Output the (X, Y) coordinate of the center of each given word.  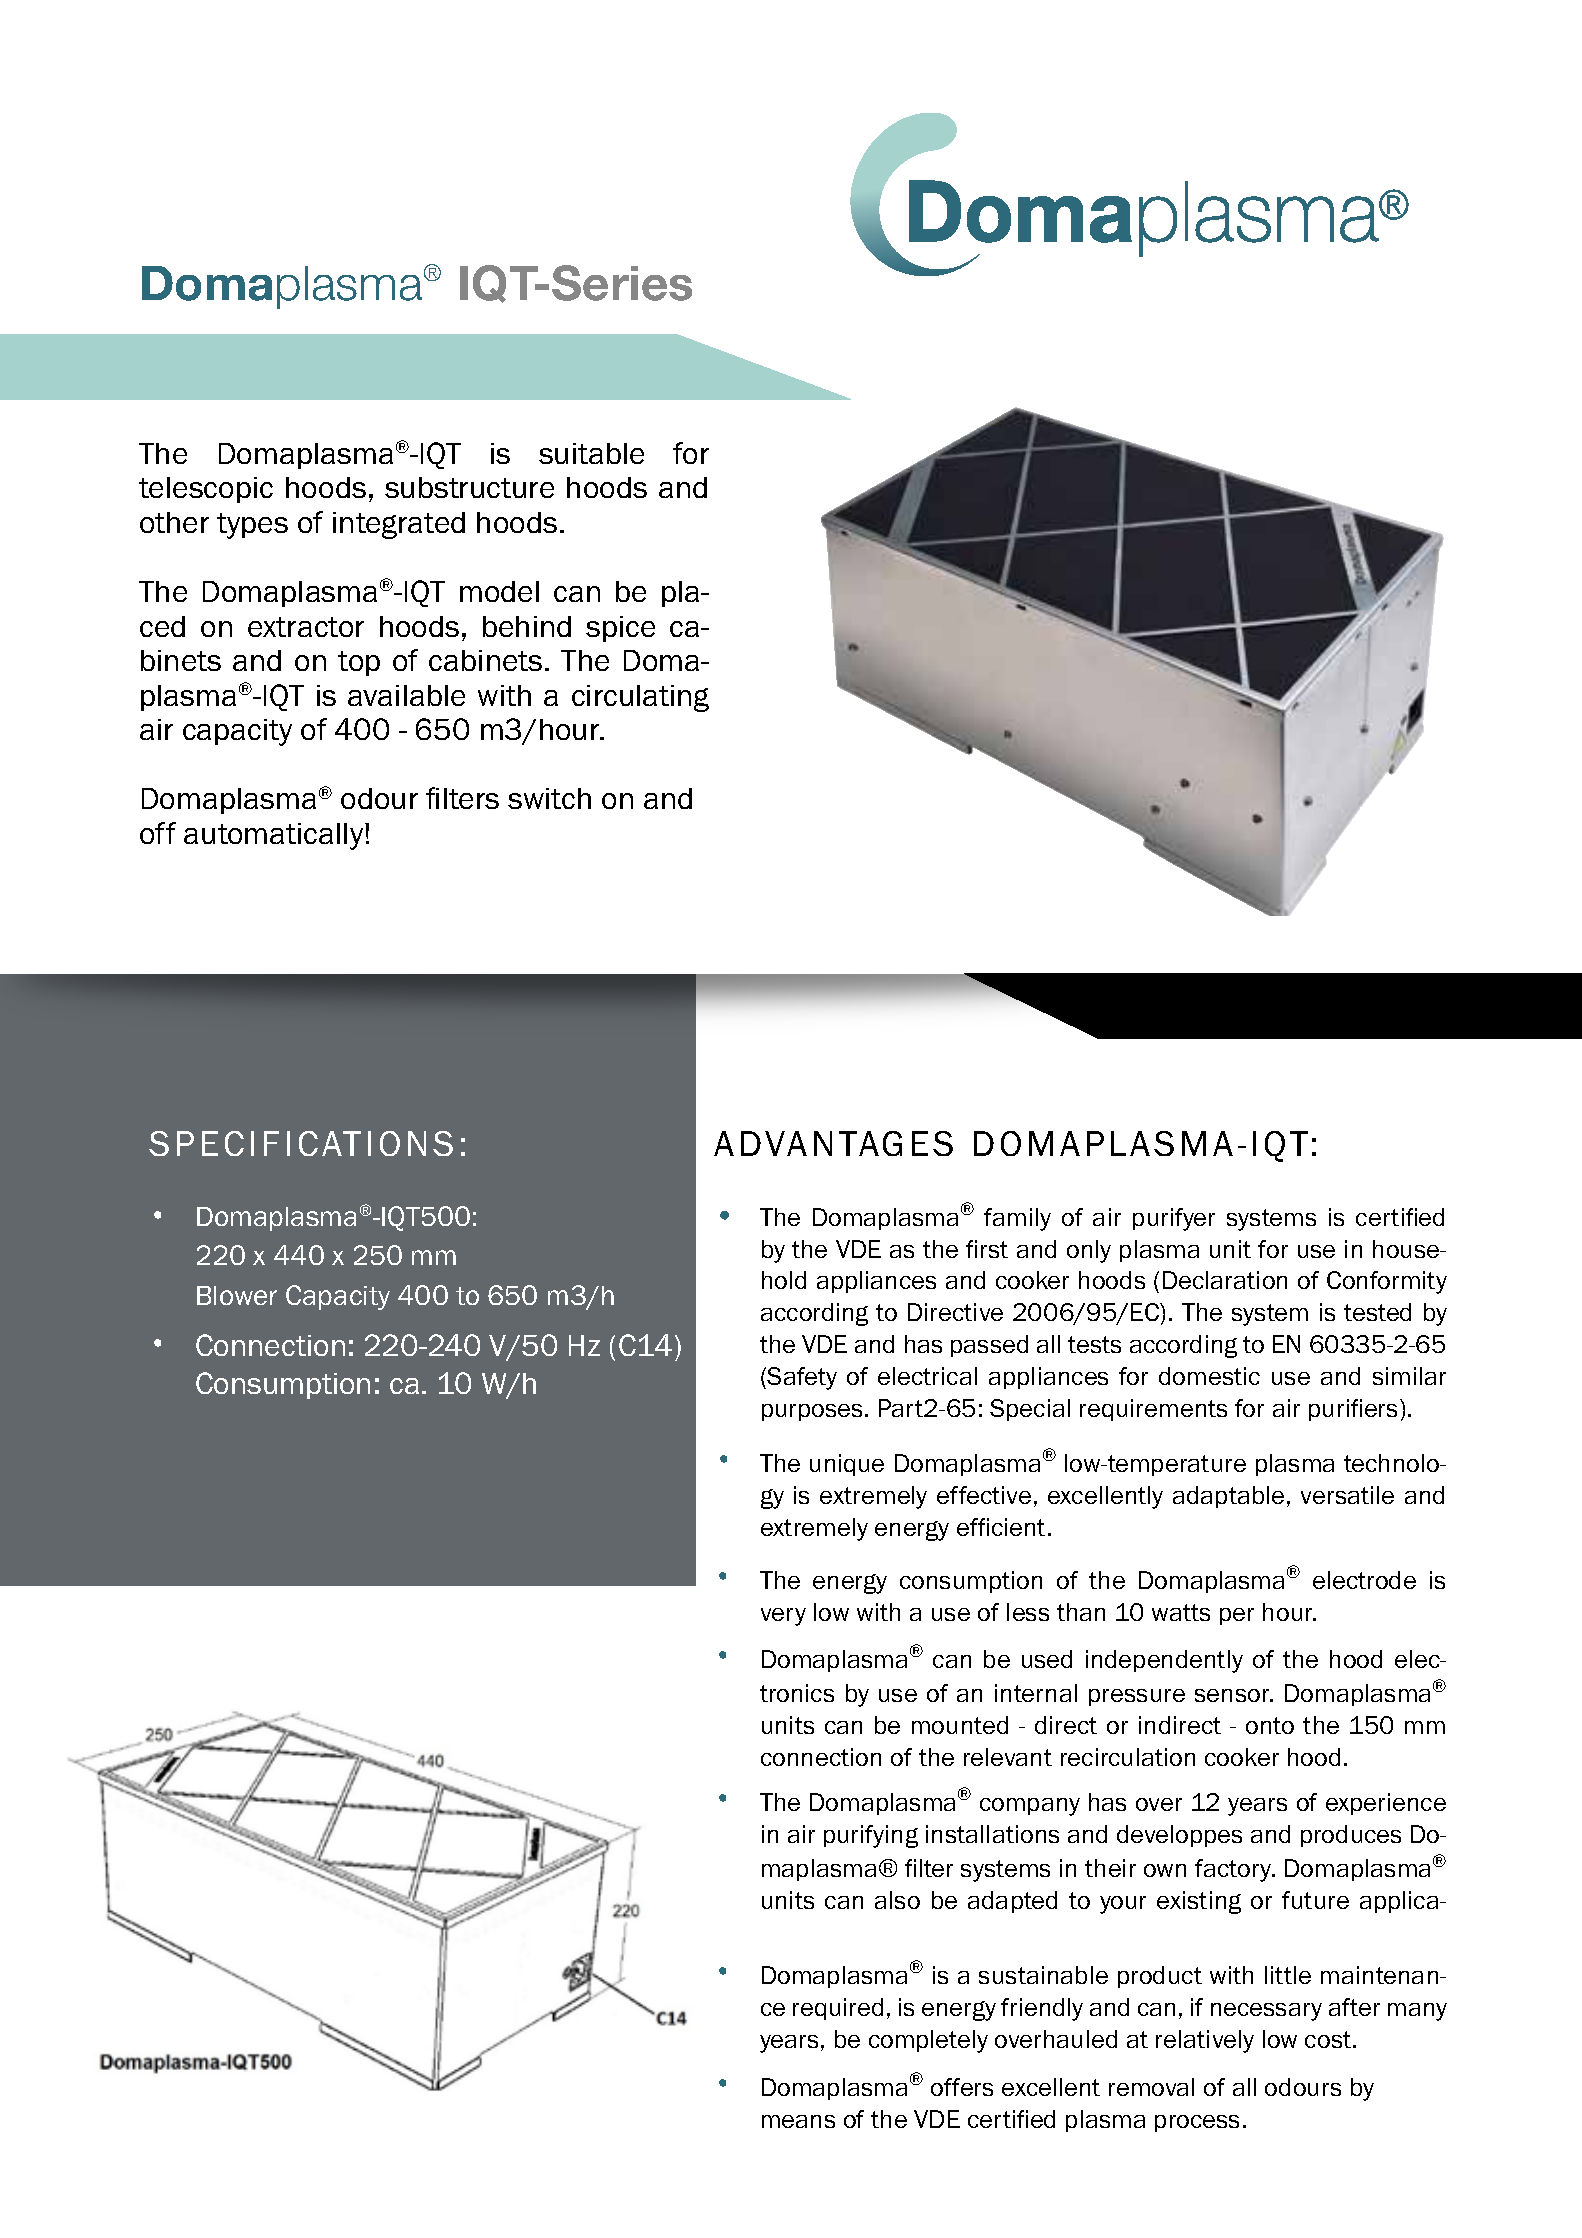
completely (928, 2041)
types (252, 526)
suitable (591, 453)
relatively (1205, 2041)
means (798, 2121)
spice (620, 629)
